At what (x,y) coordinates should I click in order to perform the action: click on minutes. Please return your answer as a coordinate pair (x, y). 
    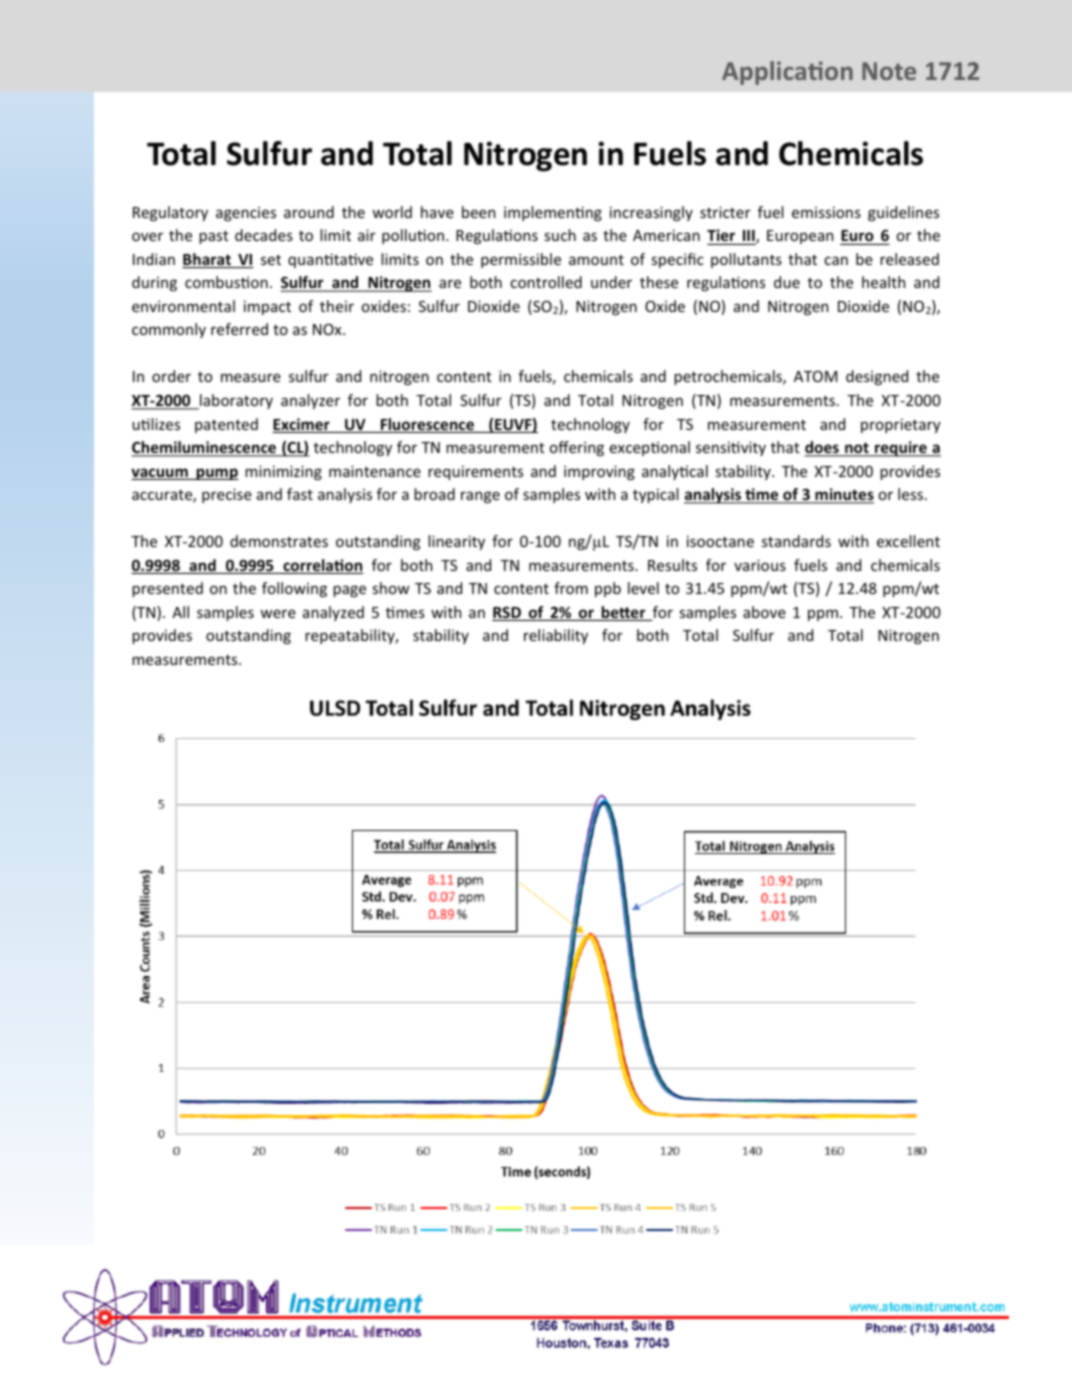
    Looking at the image, I should click on (843, 495).
